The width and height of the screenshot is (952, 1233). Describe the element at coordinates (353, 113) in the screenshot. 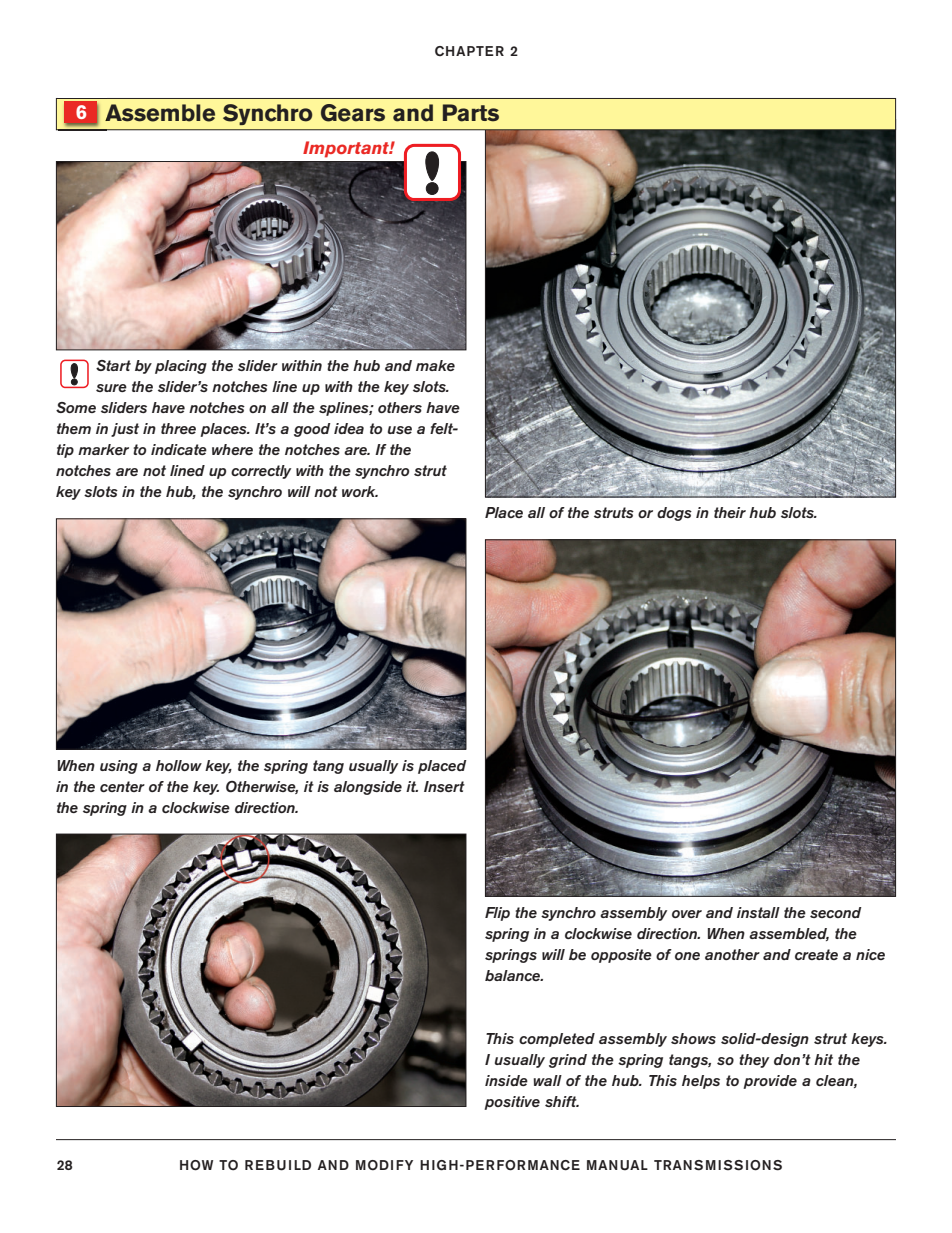

I see `Gears` at that location.
